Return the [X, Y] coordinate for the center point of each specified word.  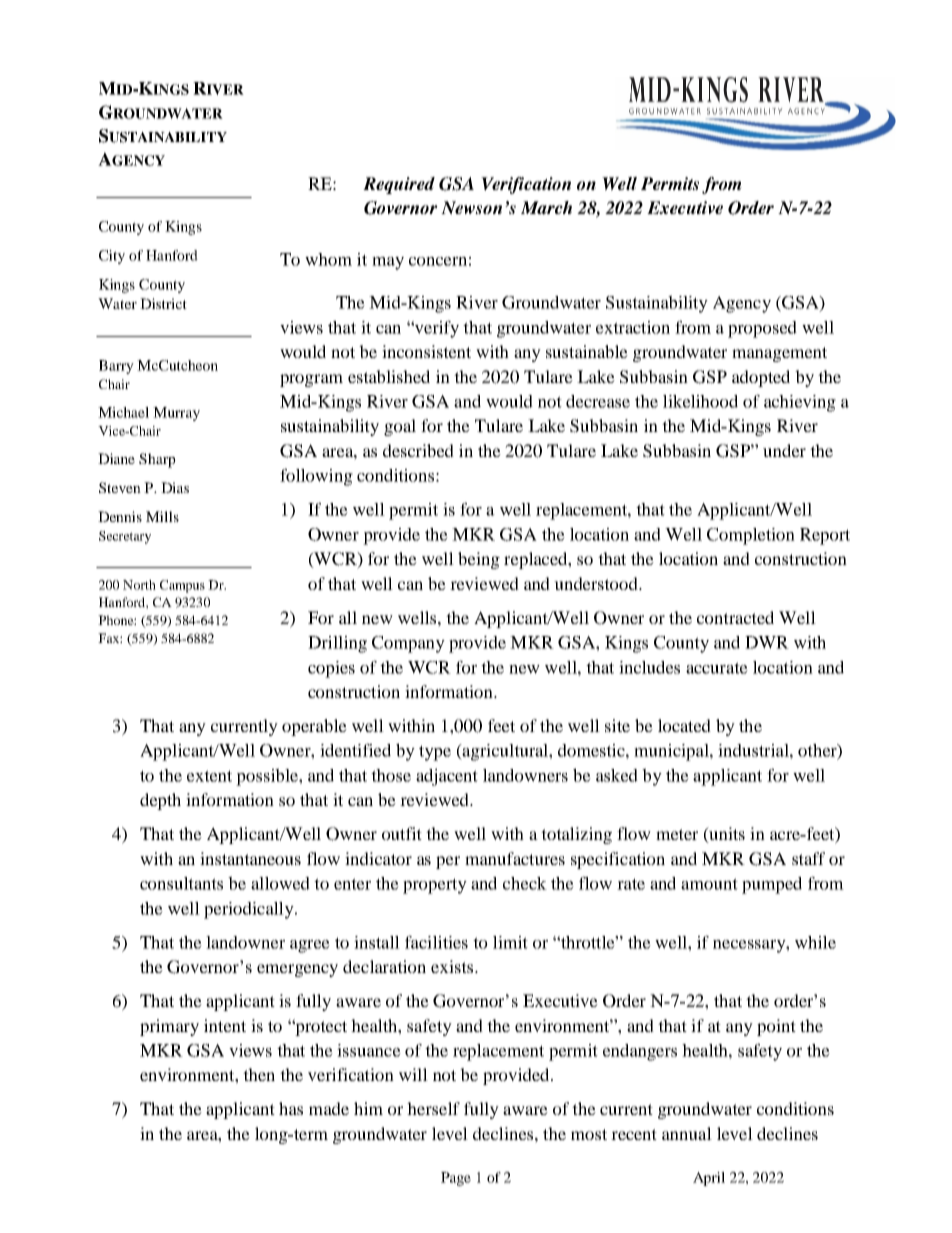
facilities [436, 942]
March [546, 208]
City [112, 257]
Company [408, 644]
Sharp [157, 460]
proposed [762, 329]
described [418, 450]
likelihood [700, 401]
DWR [767, 642]
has [291, 1108]
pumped [772, 885]
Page [456, 1179]
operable [314, 727]
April [709, 1179]
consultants [181, 883]
